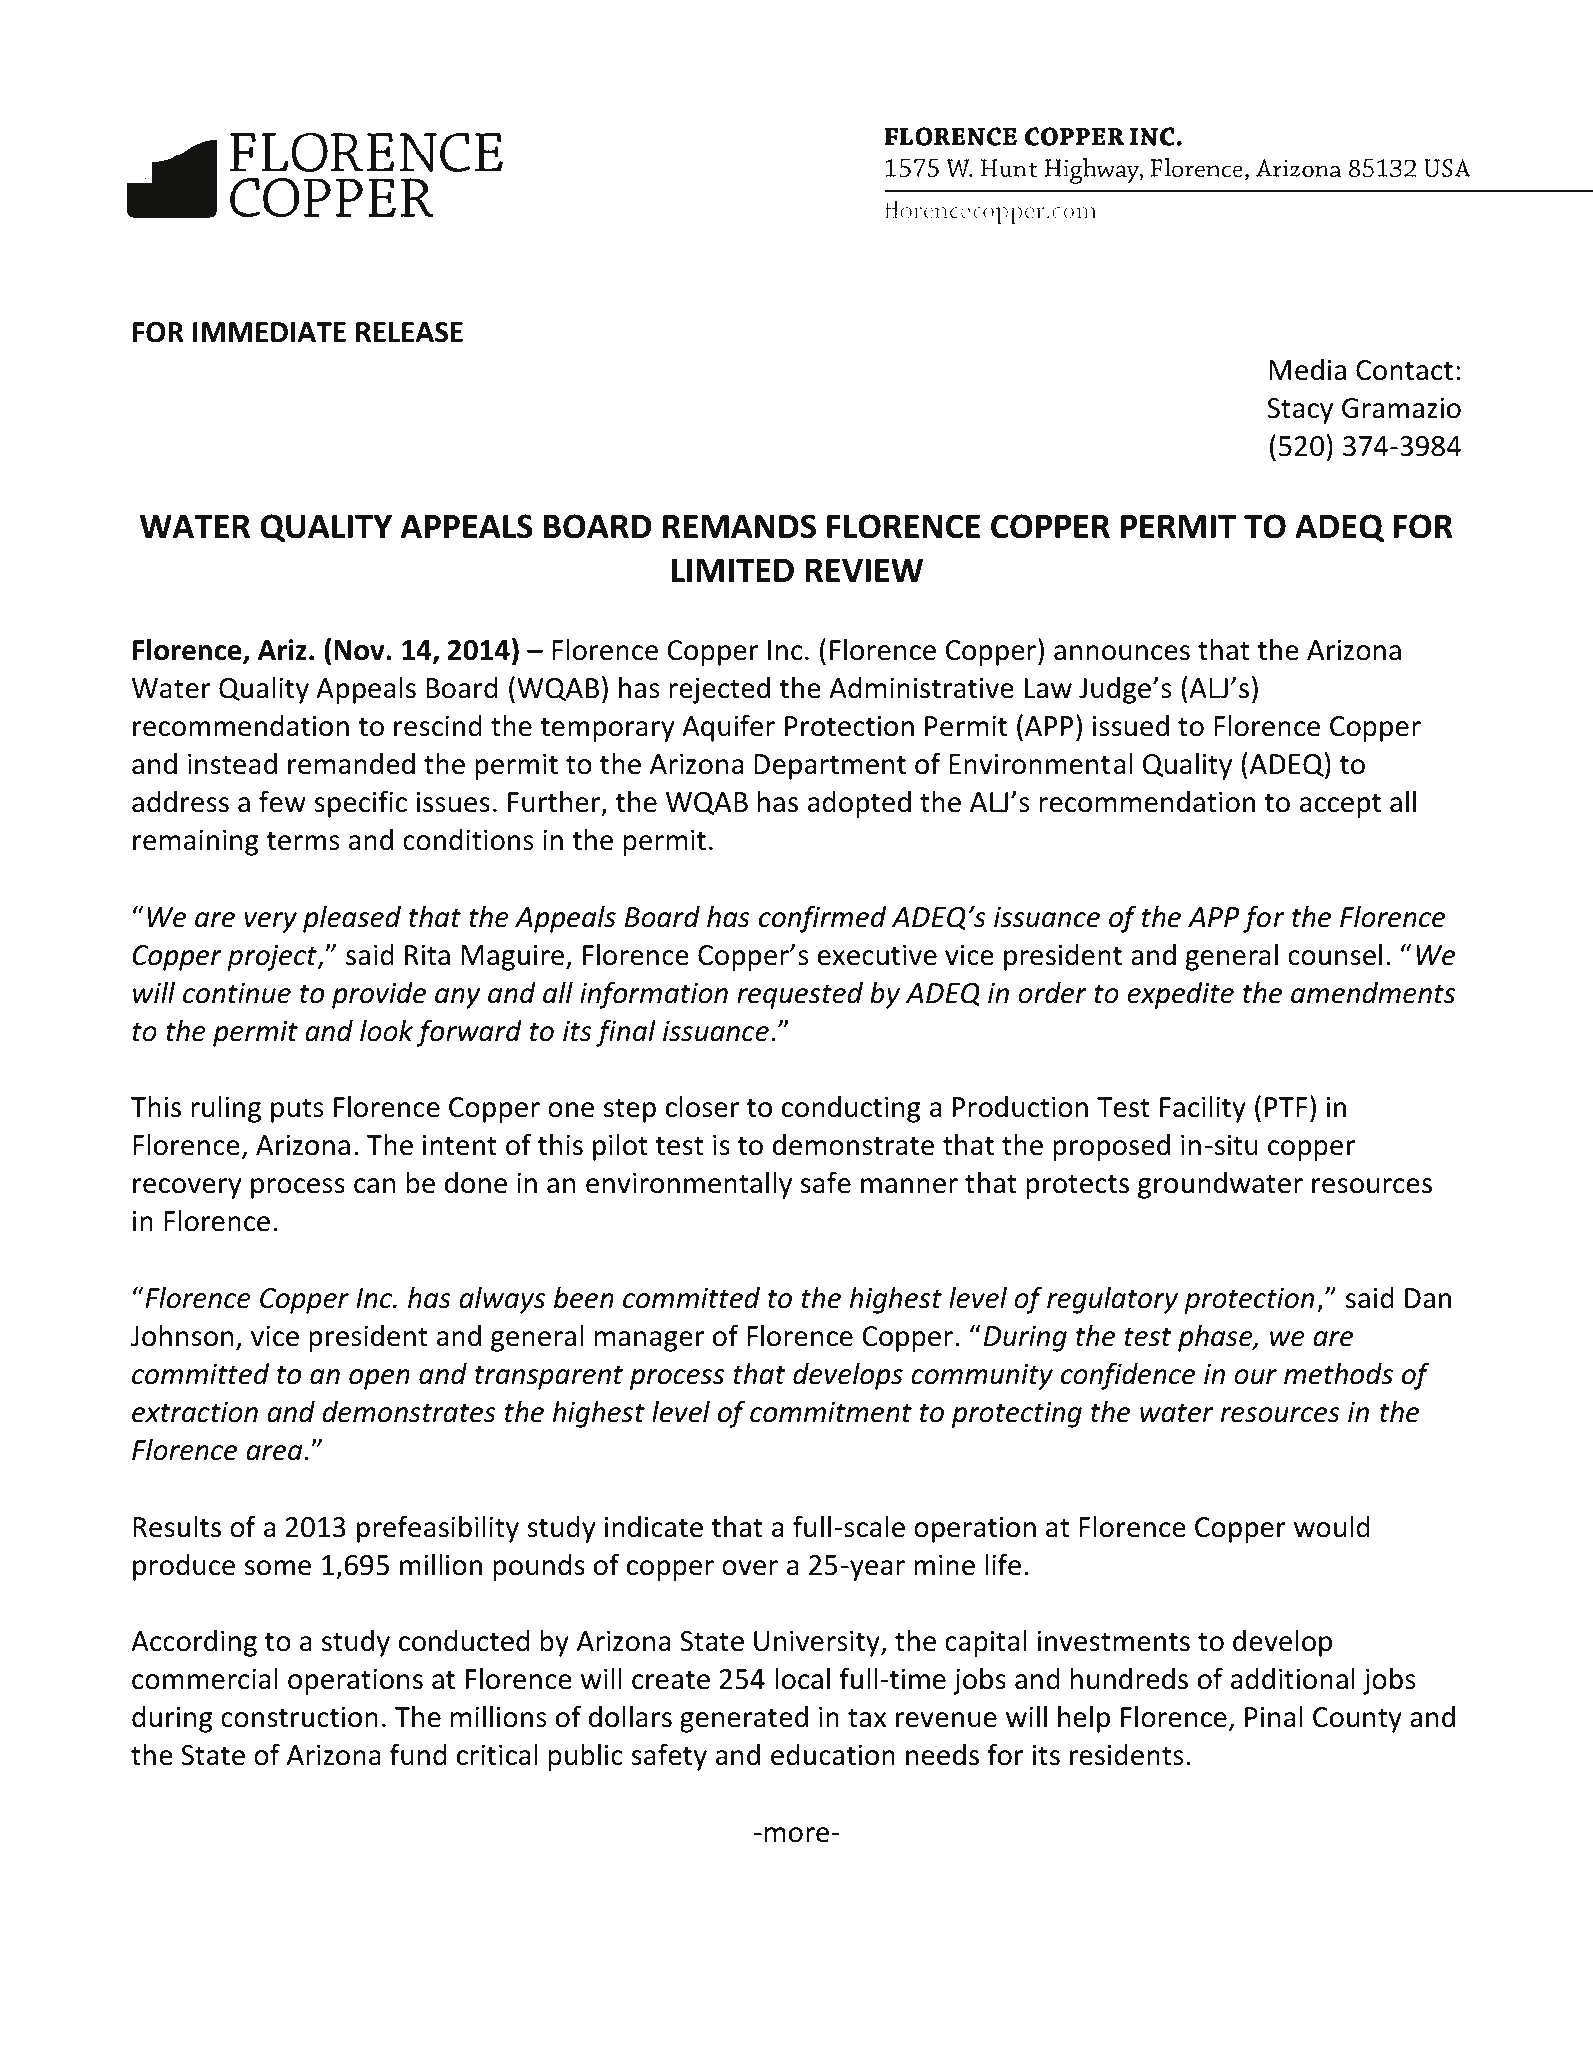 The width and height of the document is (1593, 2061). What do you see at coordinates (374, 1186) in the document?
I see `can` at bounding box center [374, 1186].
